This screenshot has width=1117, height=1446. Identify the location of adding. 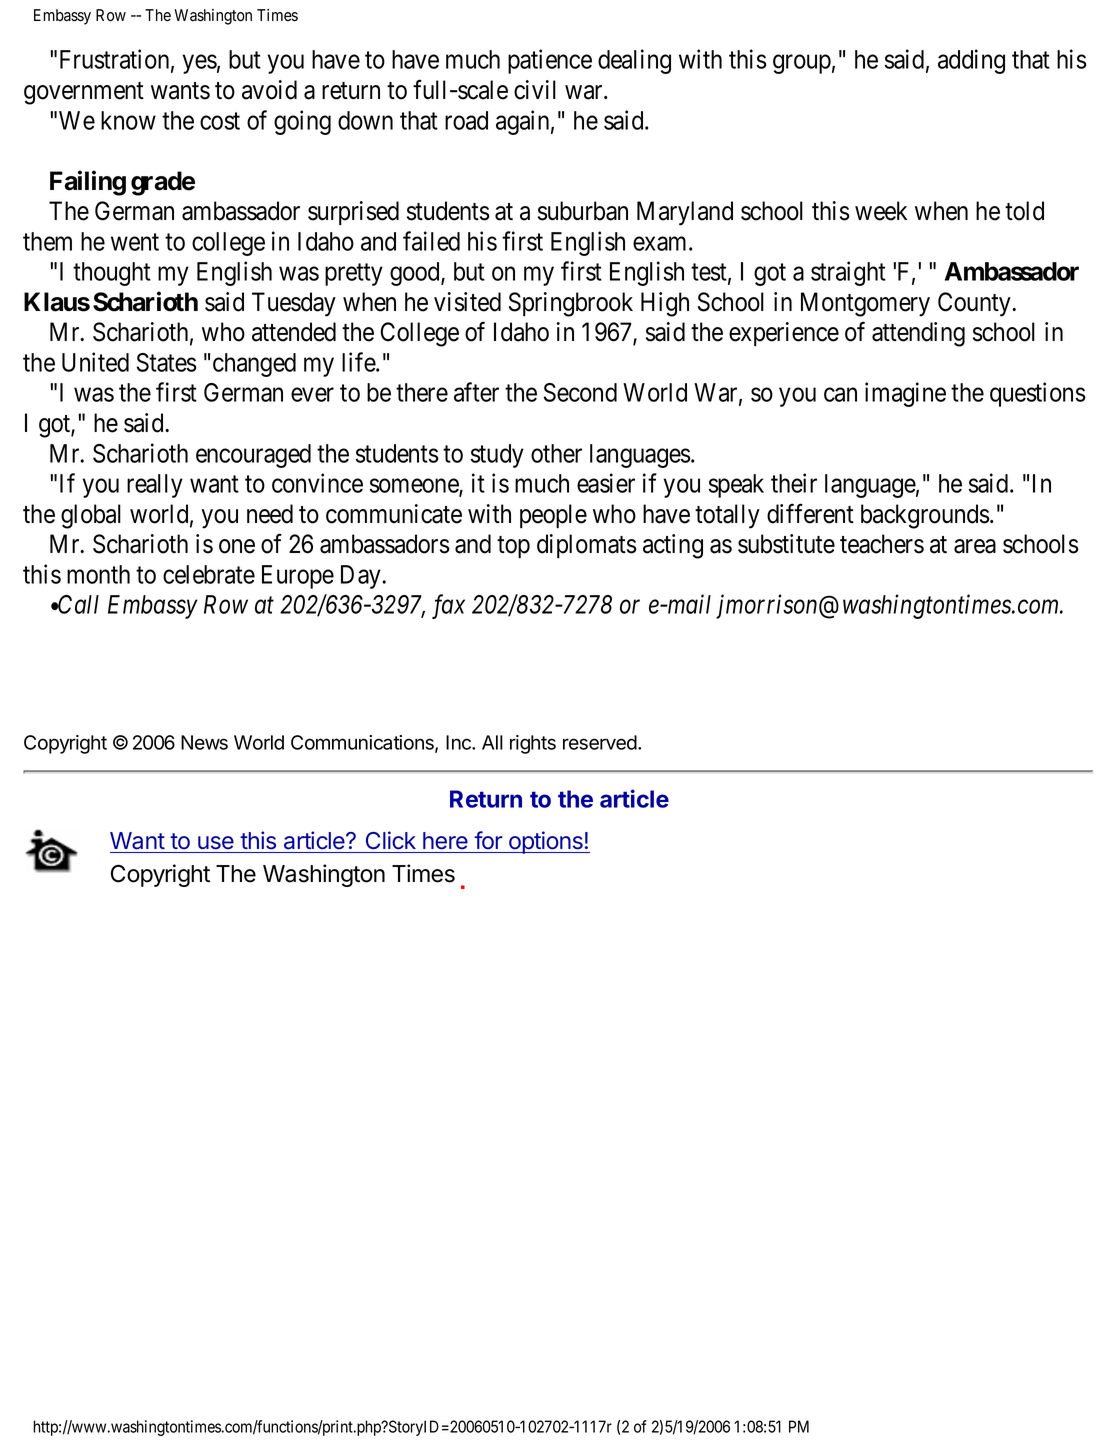
(971, 61).
